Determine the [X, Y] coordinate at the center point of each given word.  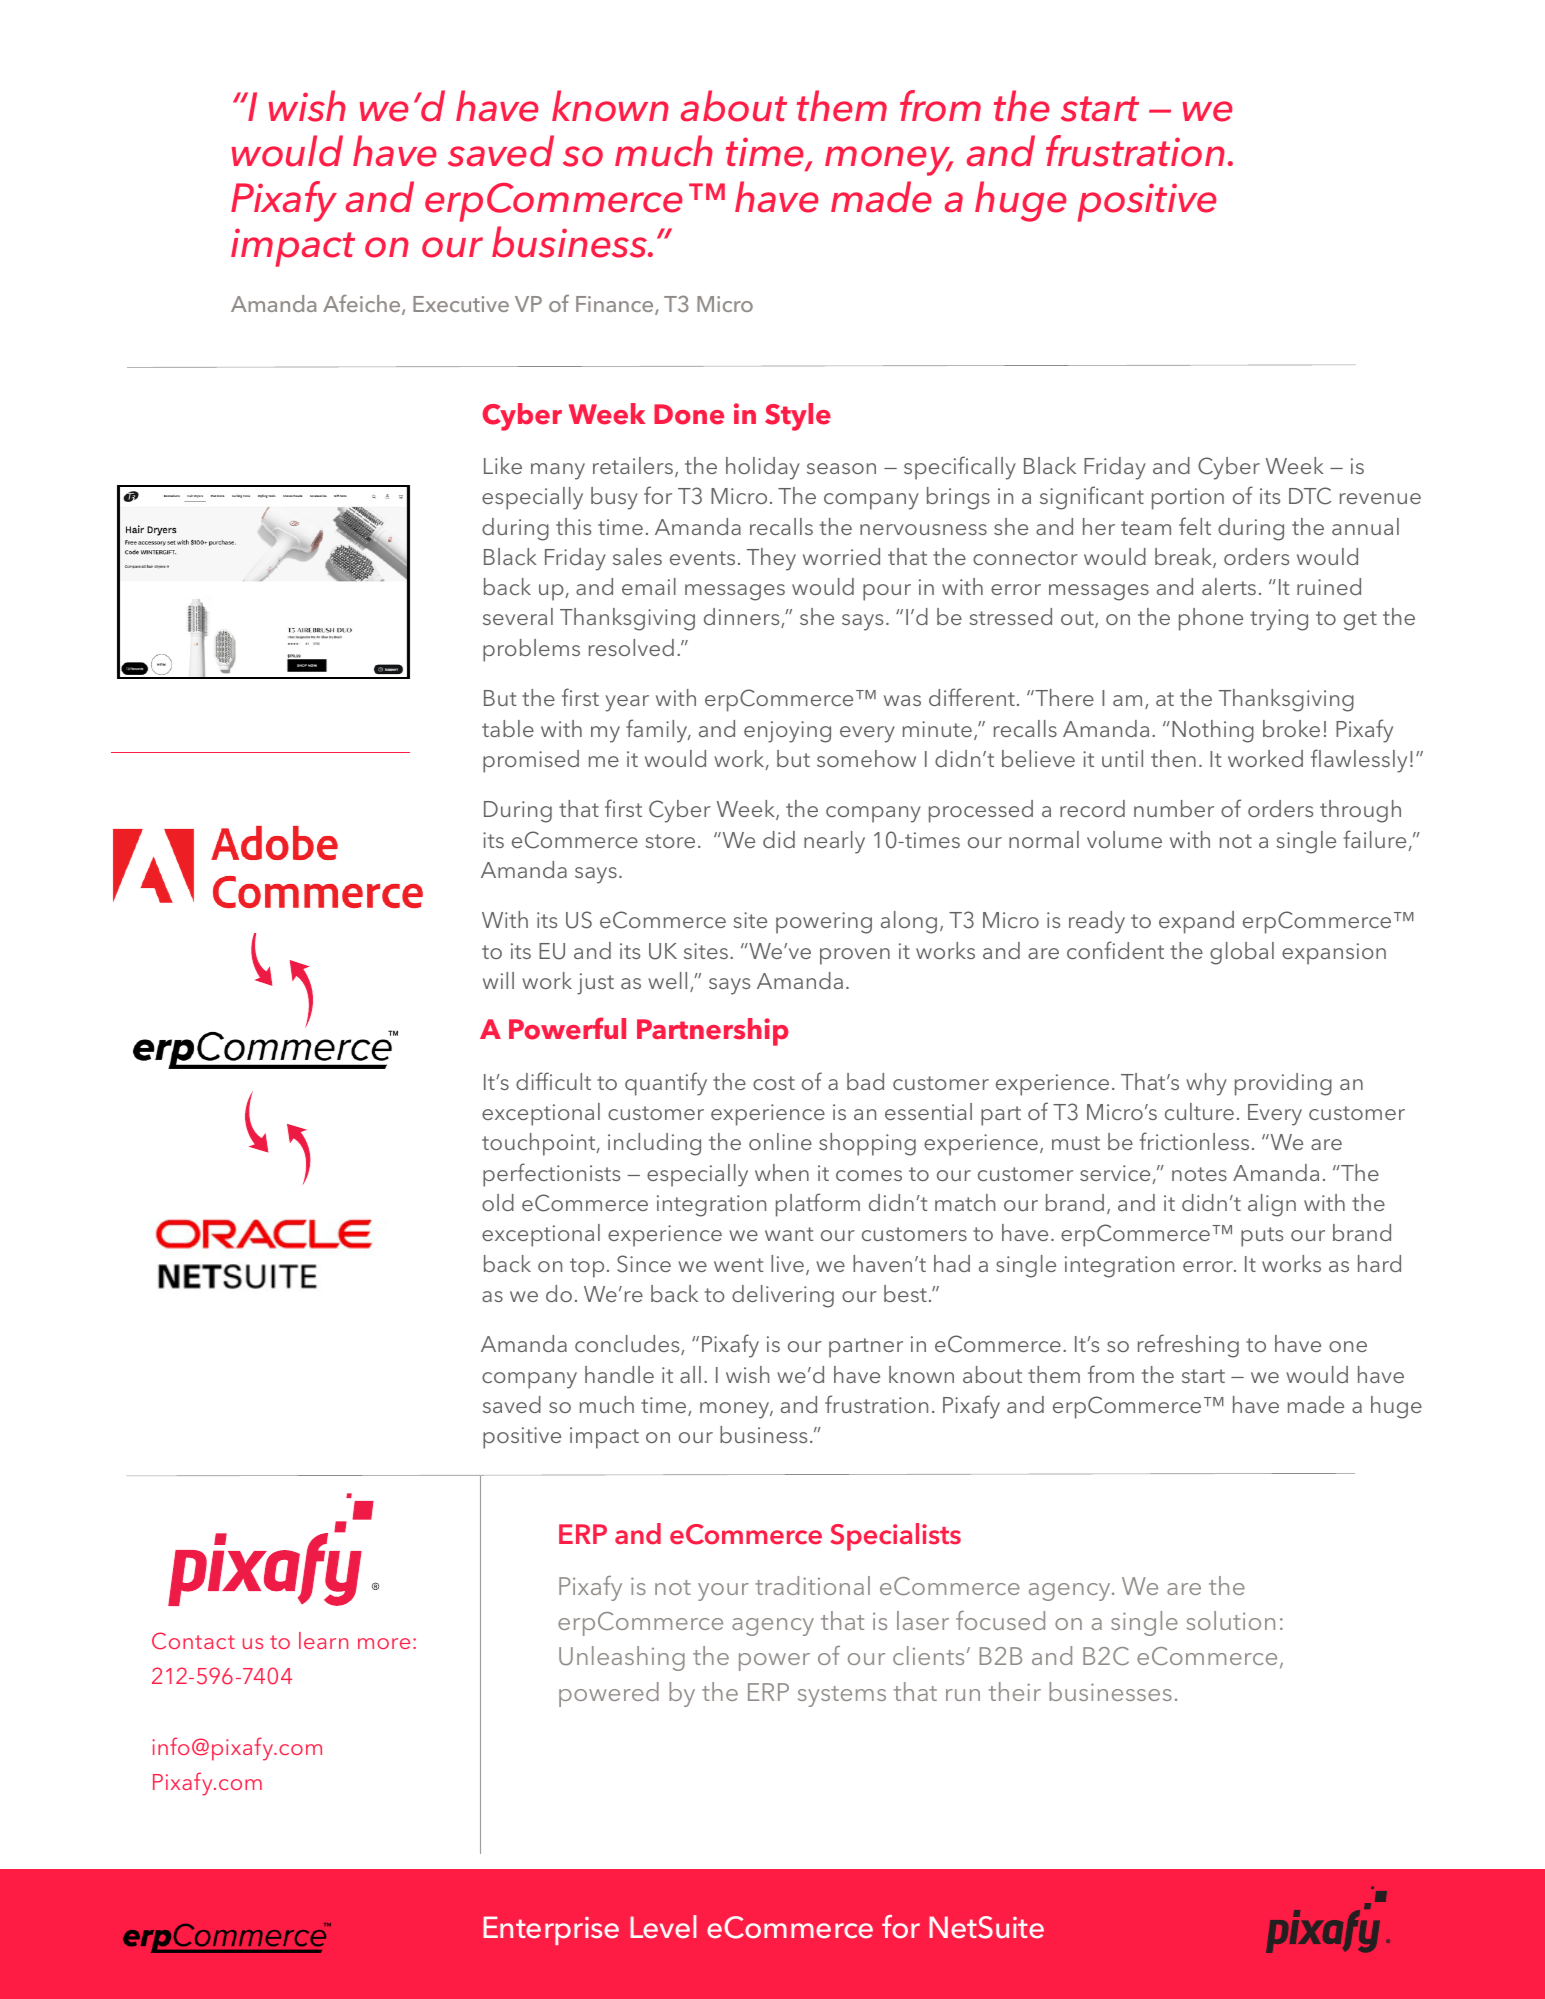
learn [323, 1640]
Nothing [1213, 731]
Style [798, 417]
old [498, 1202]
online [780, 1141]
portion [1188, 499]
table [508, 728]
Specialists [895, 1537]
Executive [461, 304]
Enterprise [551, 1930]
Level [663, 1926]
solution [1231, 1620]
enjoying [787, 732]
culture [1199, 1111]
